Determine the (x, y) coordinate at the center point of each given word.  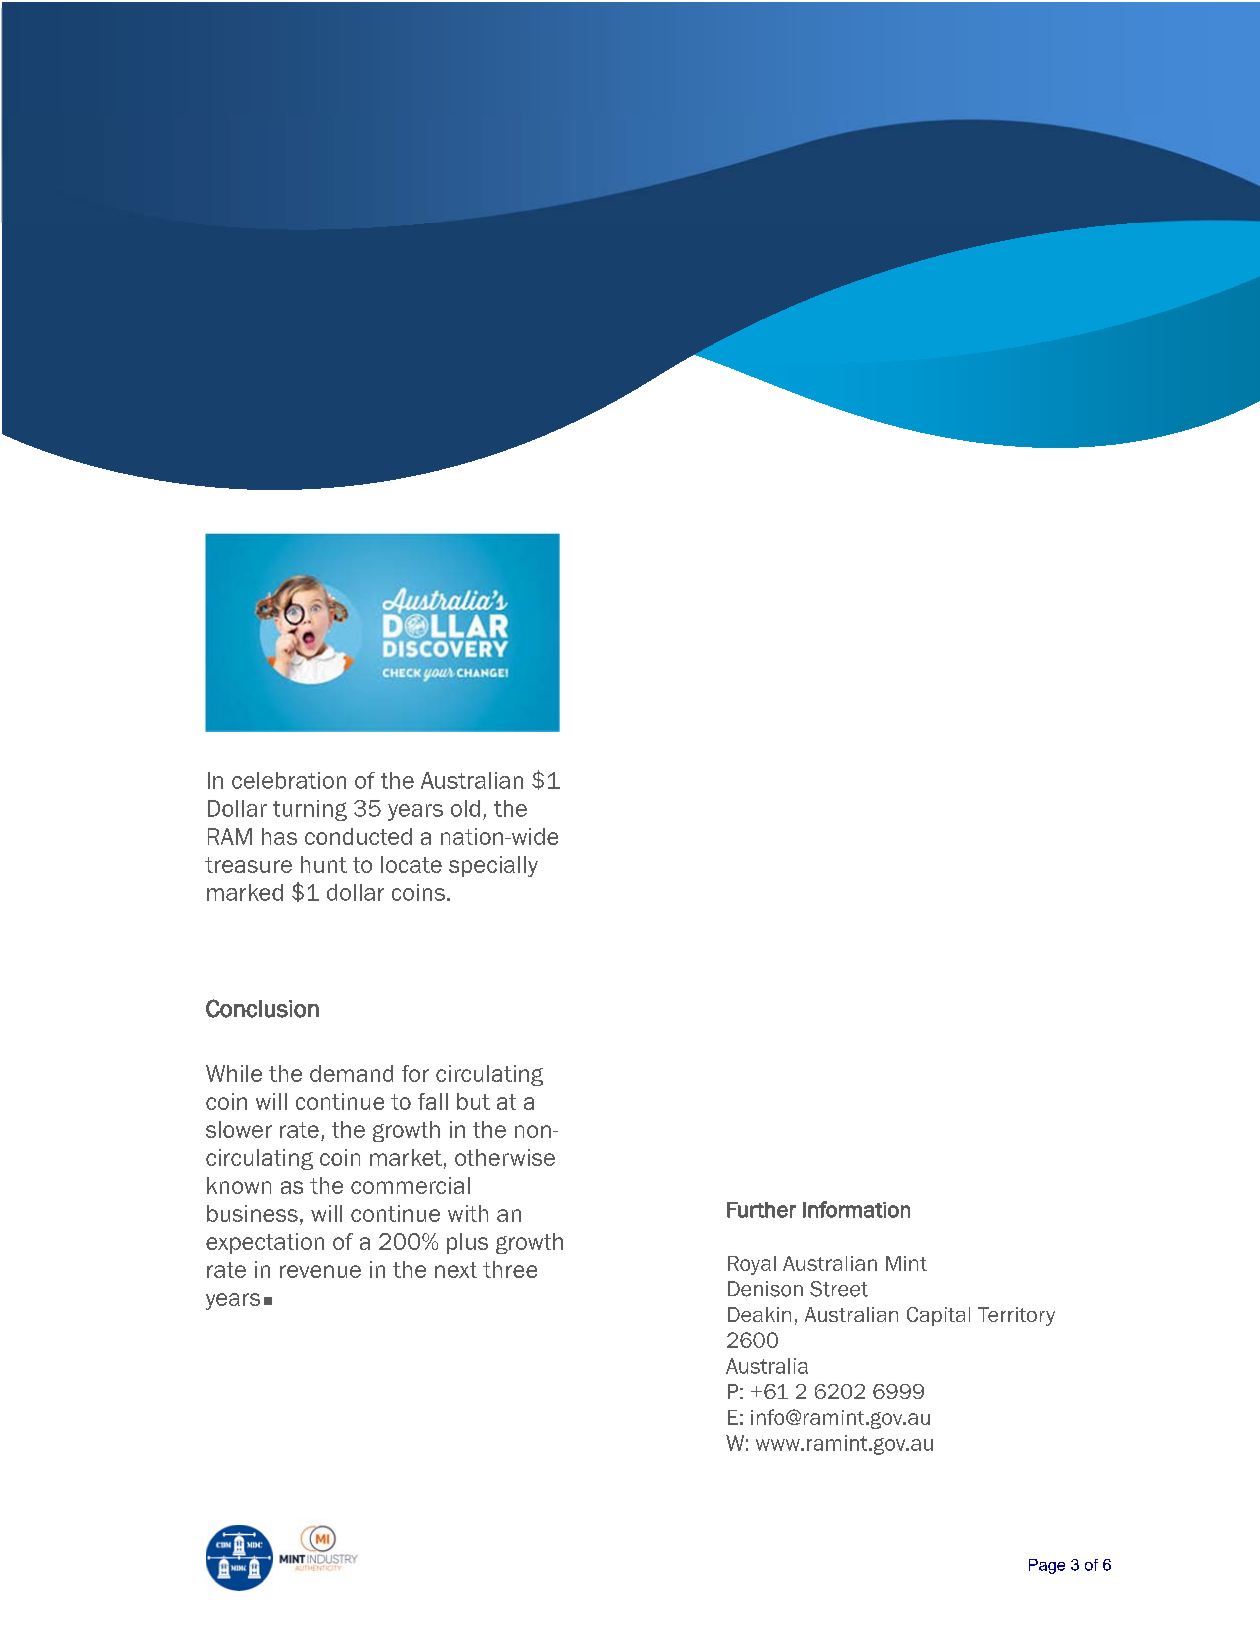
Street (839, 1289)
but (473, 1101)
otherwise (505, 1157)
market (406, 1157)
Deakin (759, 1314)
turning (310, 810)
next (456, 1270)
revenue (320, 1271)
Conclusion (262, 1008)
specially (493, 866)
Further (761, 1210)
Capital (938, 1316)
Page (1047, 1566)
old (465, 808)
